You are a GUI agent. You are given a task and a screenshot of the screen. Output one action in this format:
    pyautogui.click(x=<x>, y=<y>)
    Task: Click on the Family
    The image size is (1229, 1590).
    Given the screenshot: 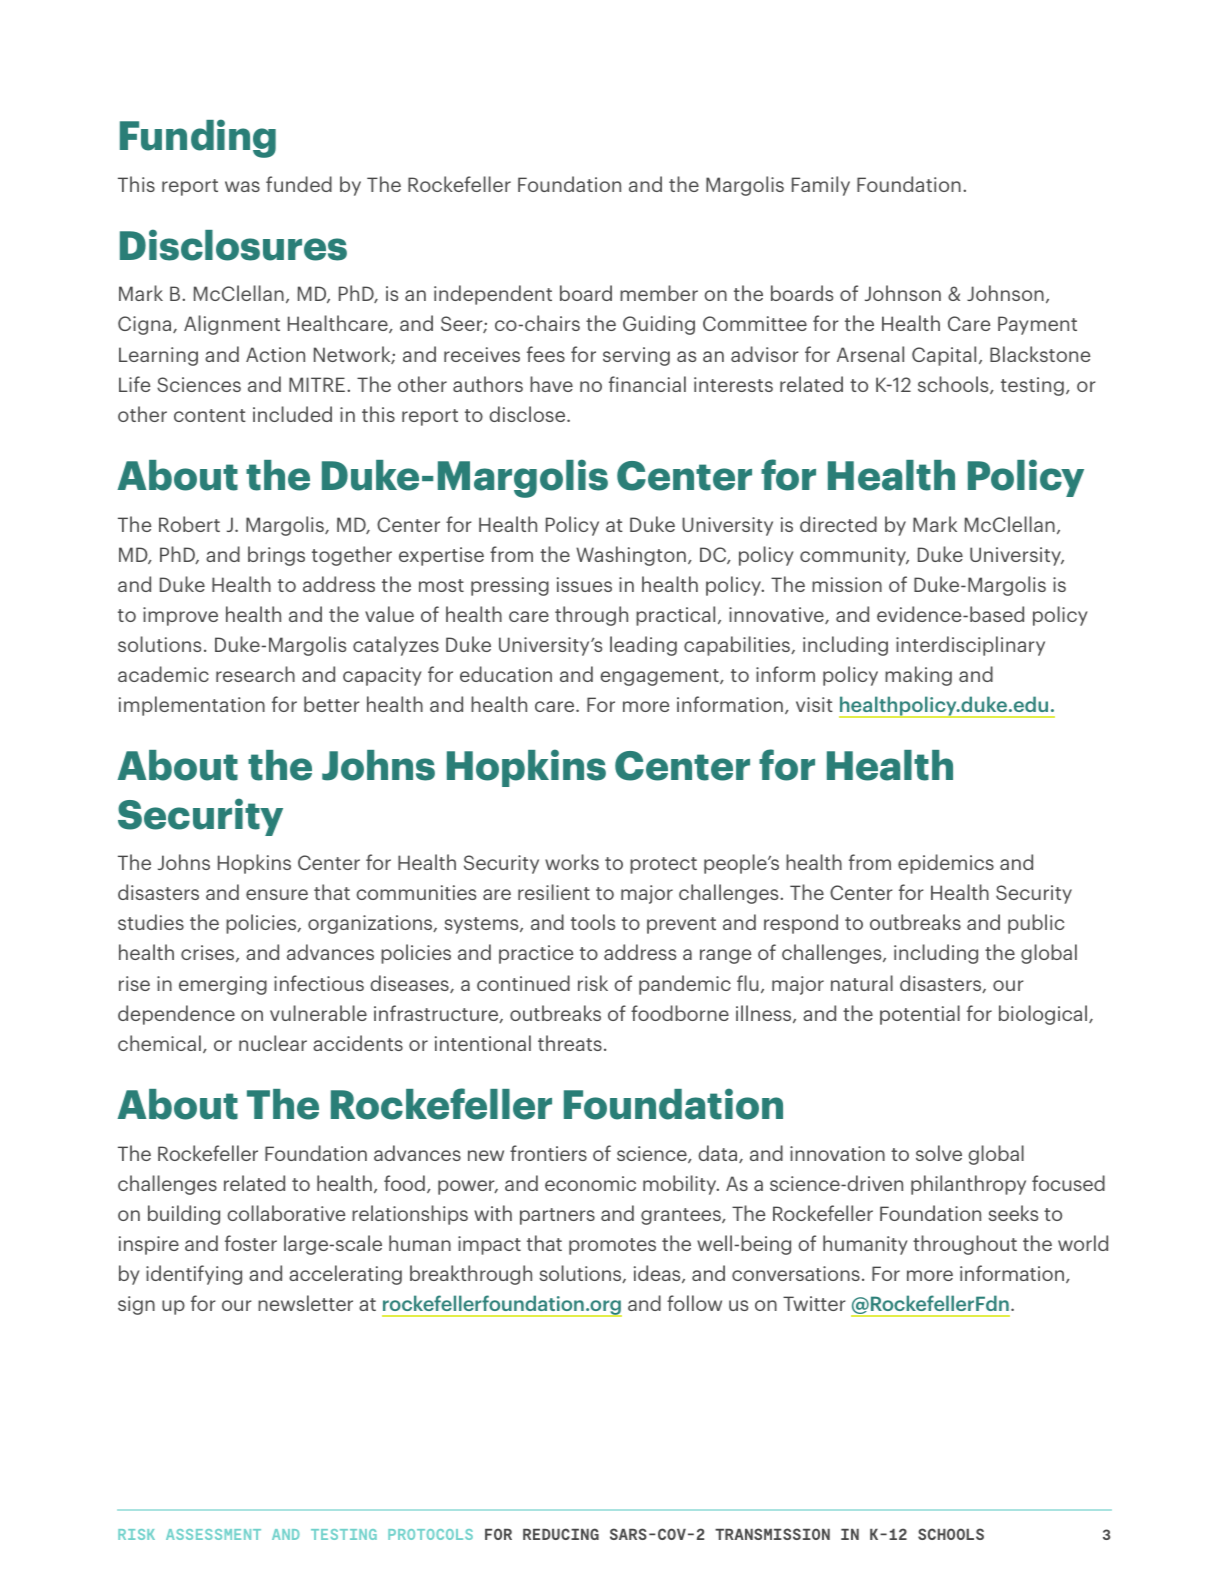 What is the action you would take?
    pyautogui.click(x=821, y=186)
